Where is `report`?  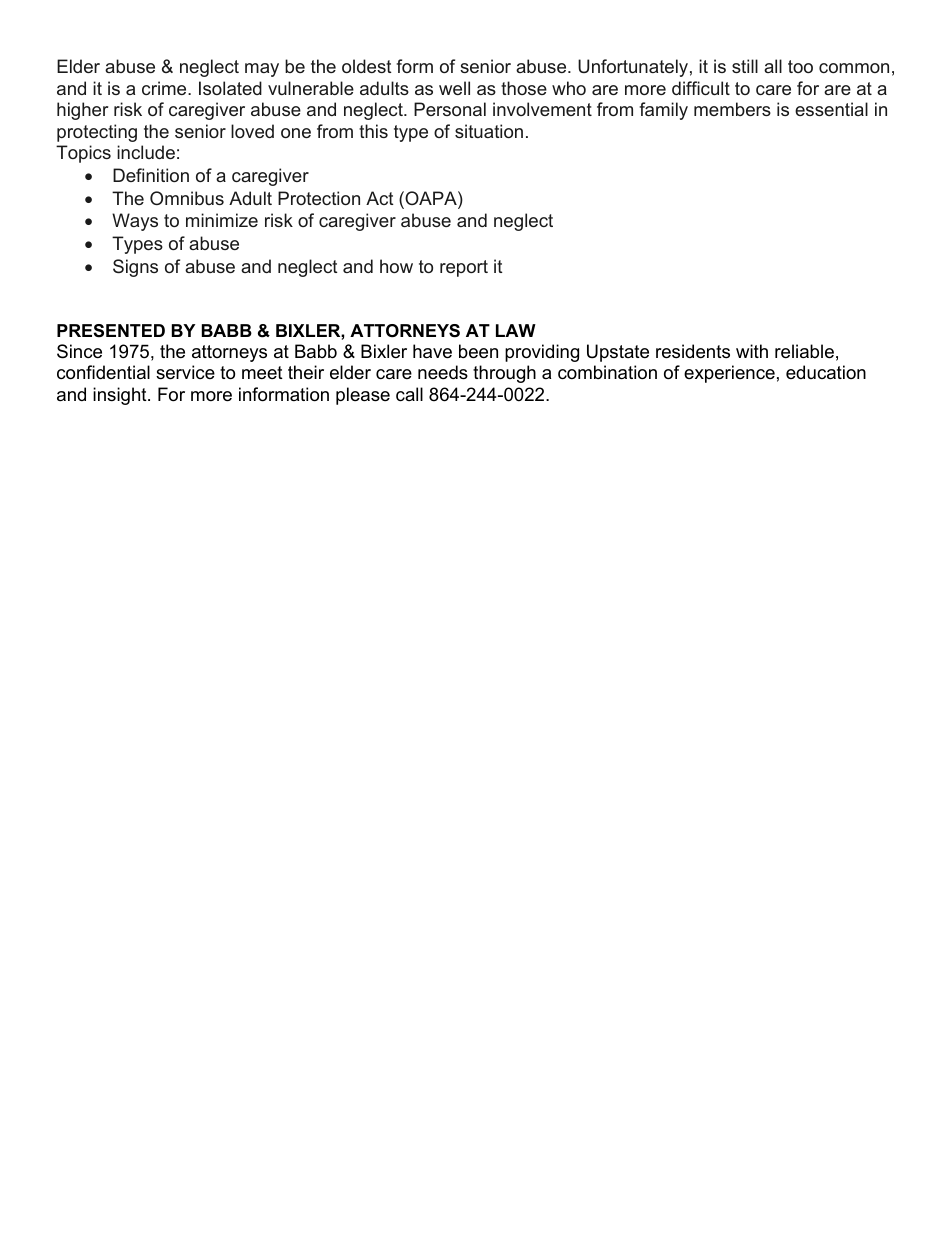
report is located at coordinates (464, 268).
